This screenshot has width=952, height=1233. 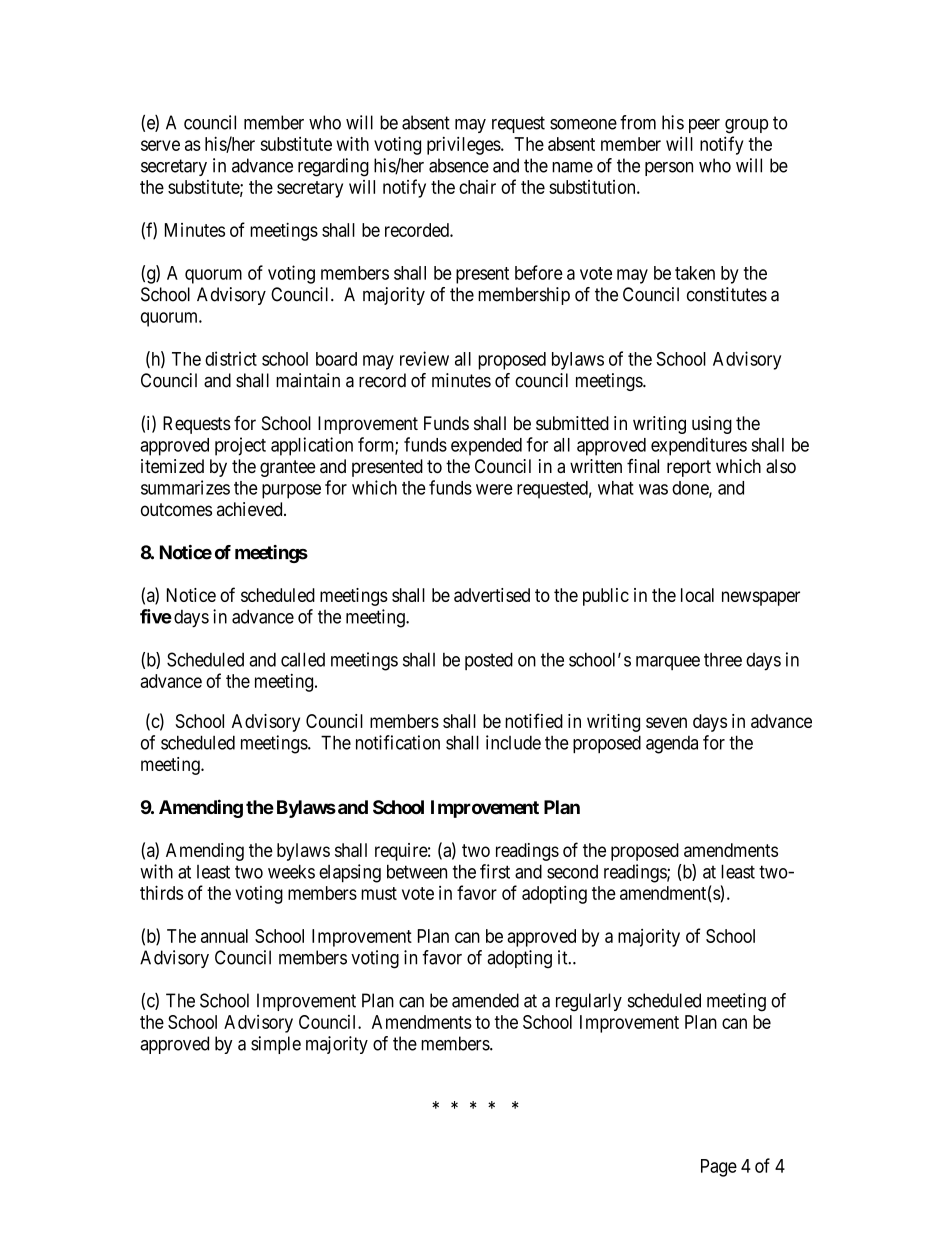 I want to click on Page, so click(x=719, y=1168).
